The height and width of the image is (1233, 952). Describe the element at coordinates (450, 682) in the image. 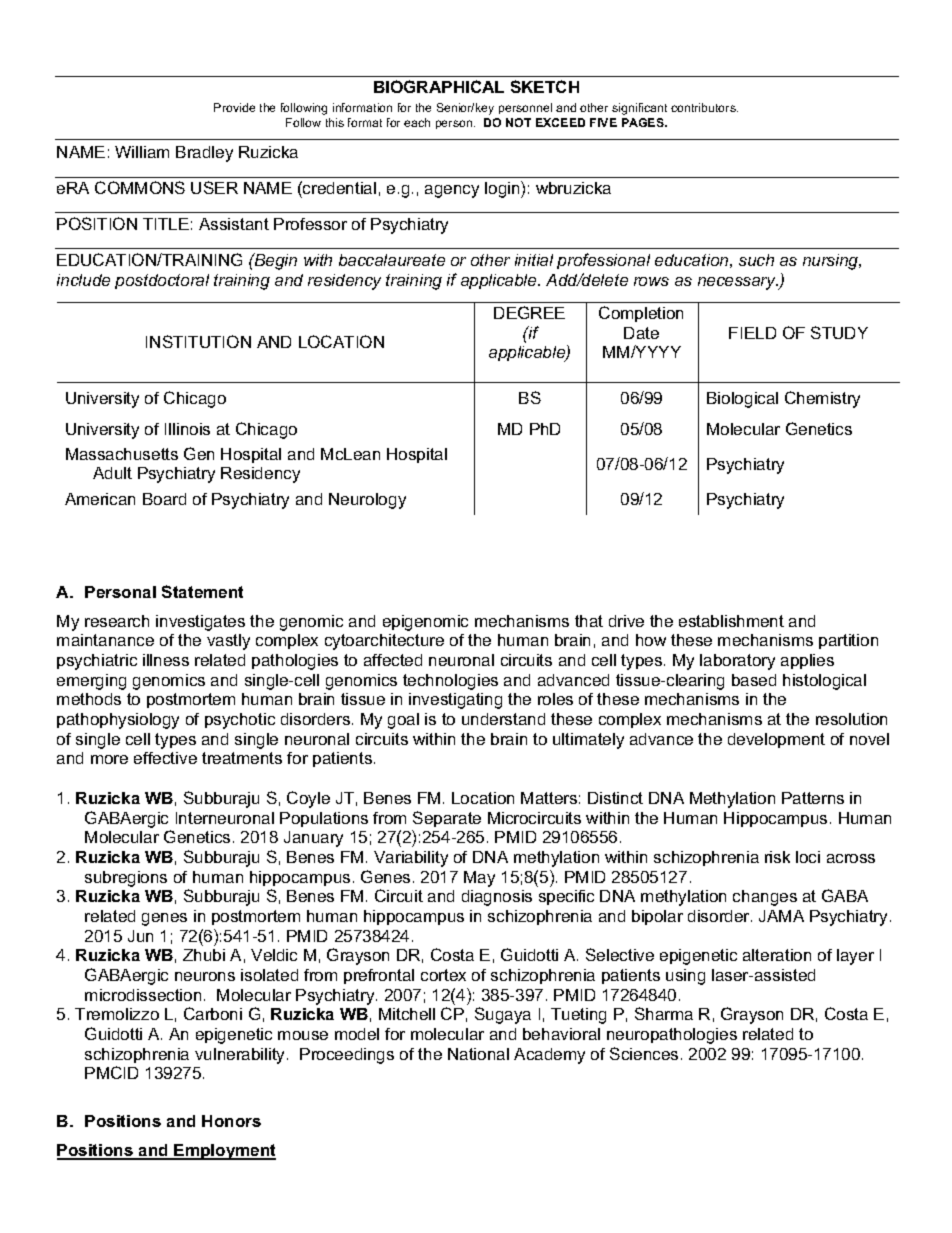

I see `technologies` at that location.
